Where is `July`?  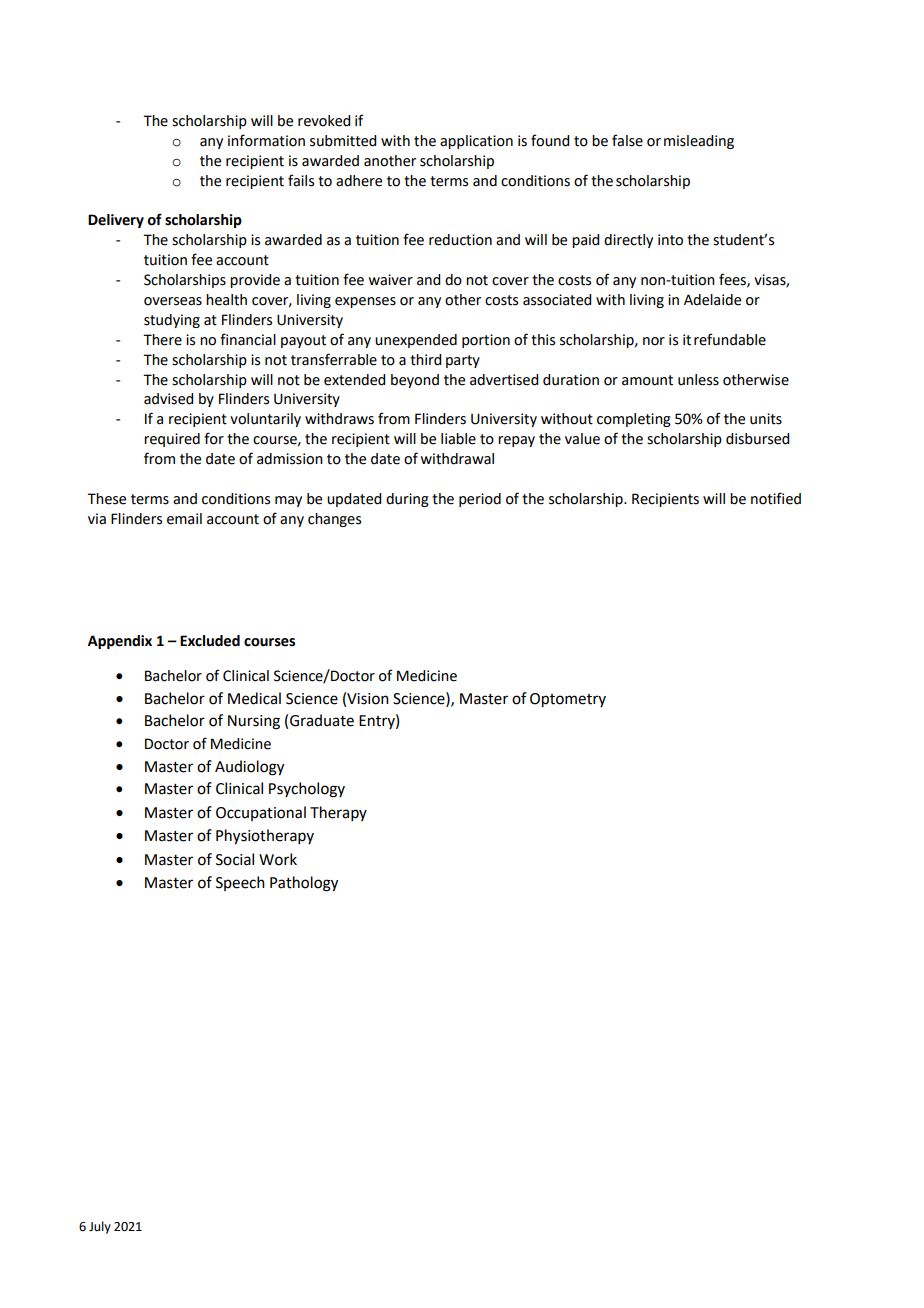
July is located at coordinates (100, 1227).
